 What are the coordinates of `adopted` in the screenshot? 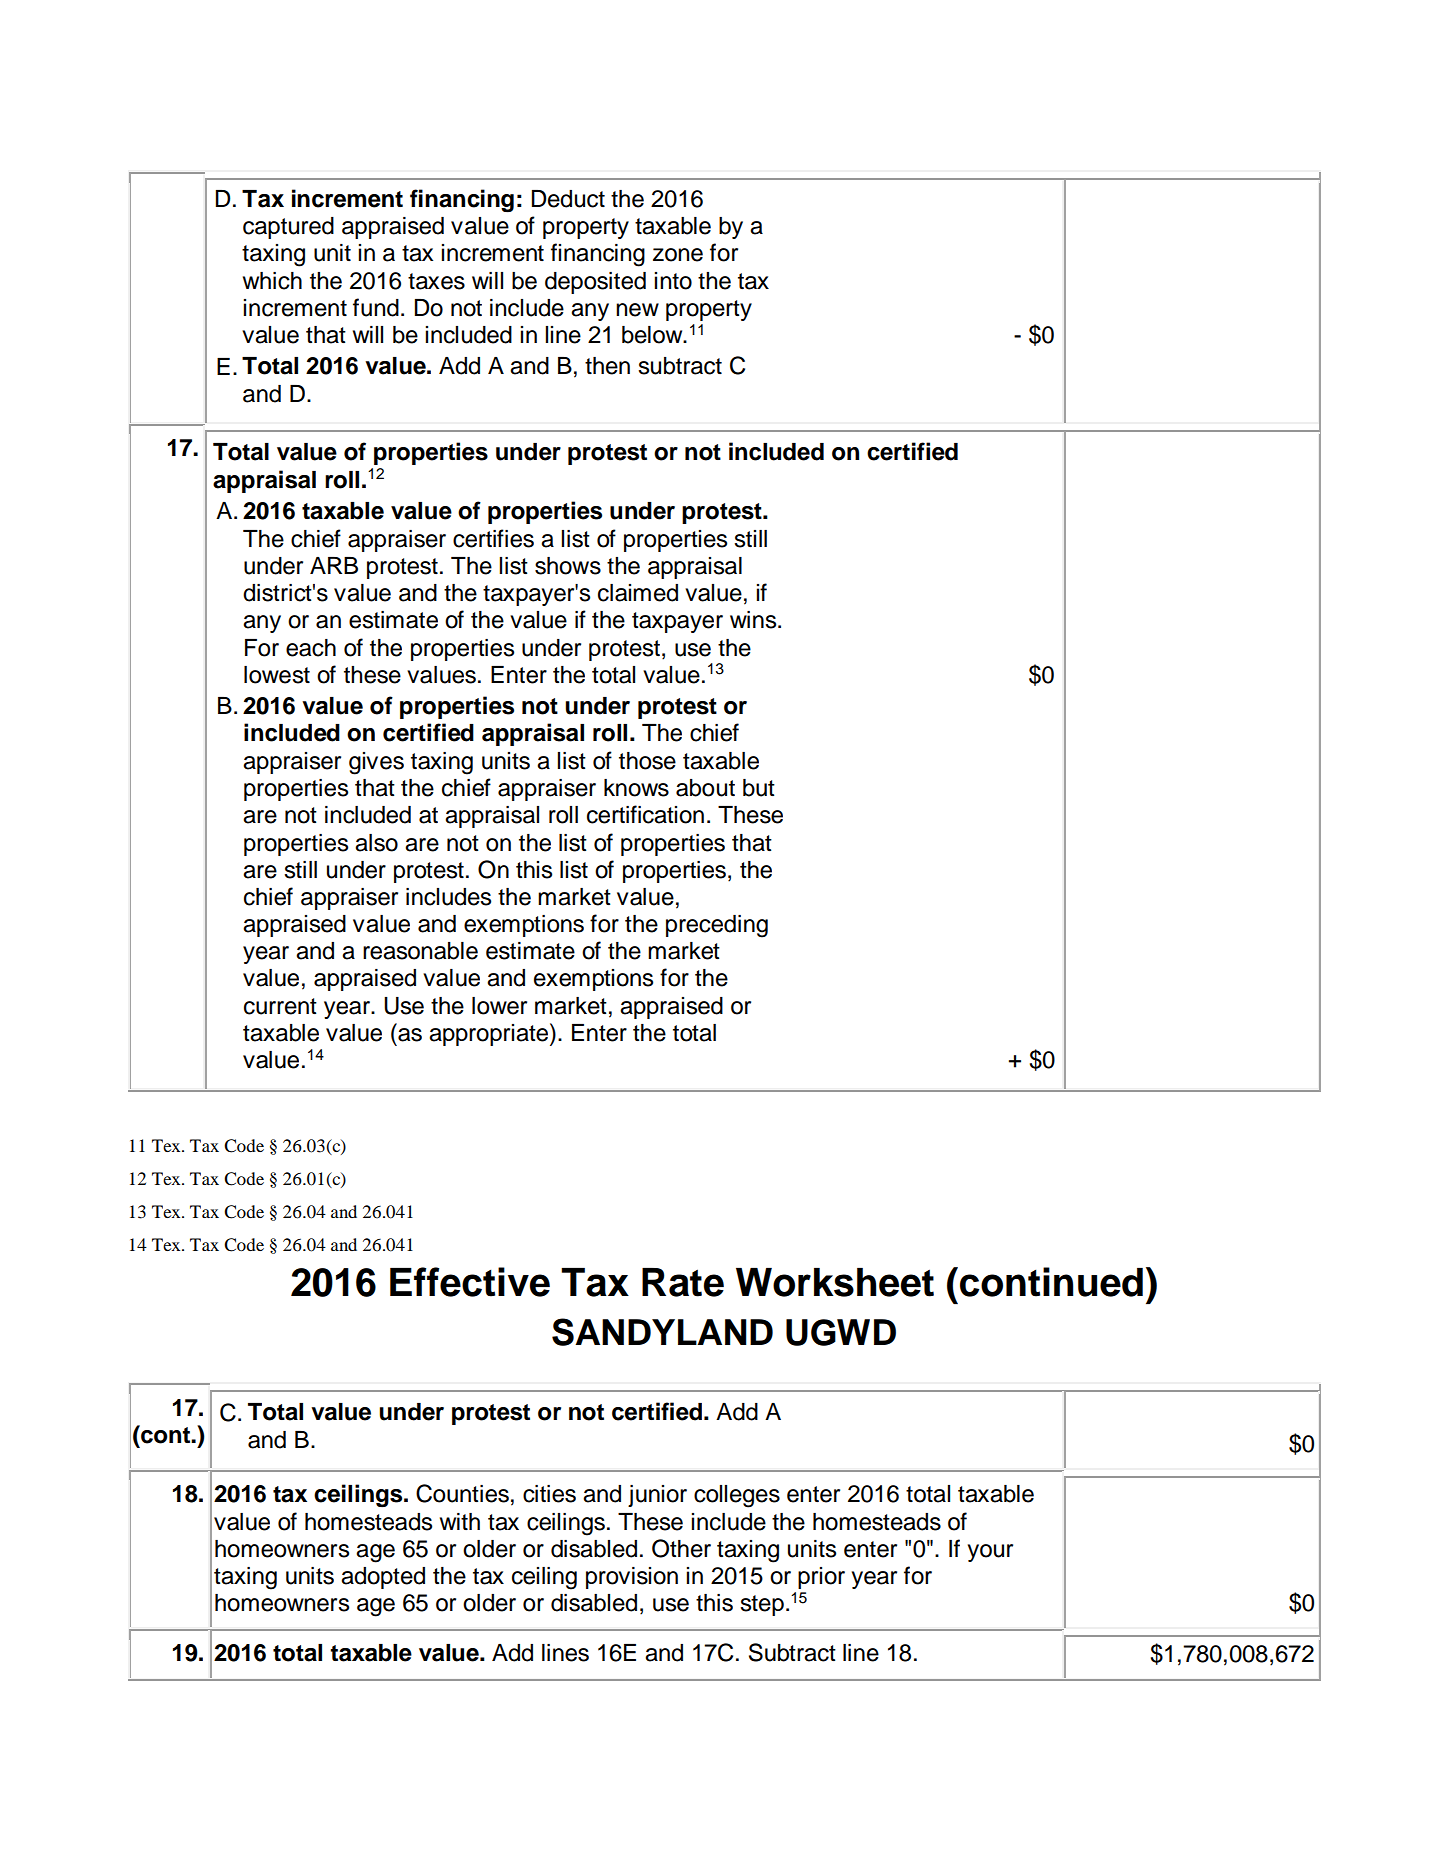 It's located at (383, 1578).
